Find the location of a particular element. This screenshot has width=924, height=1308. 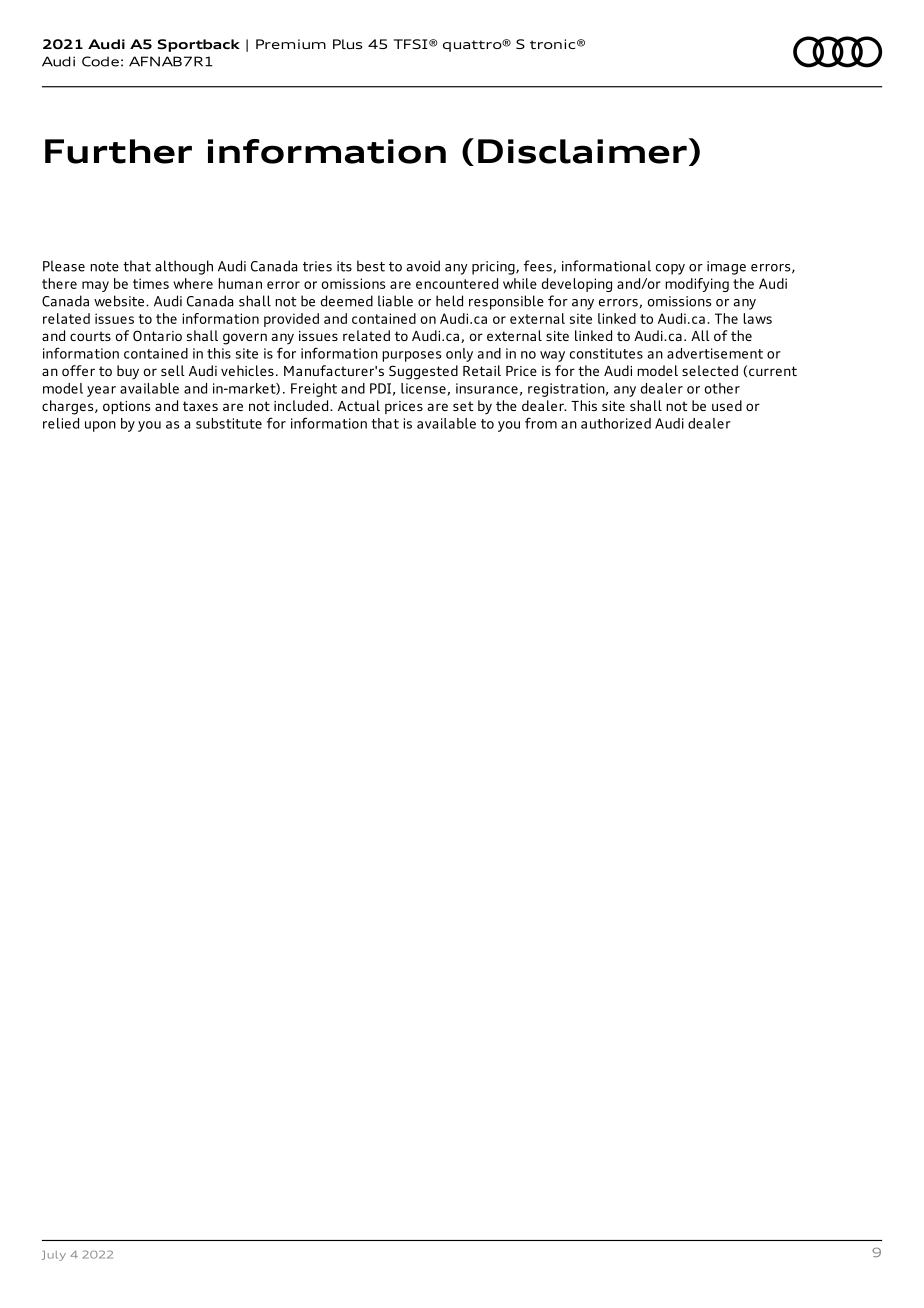

Code is located at coordinates (100, 61).
